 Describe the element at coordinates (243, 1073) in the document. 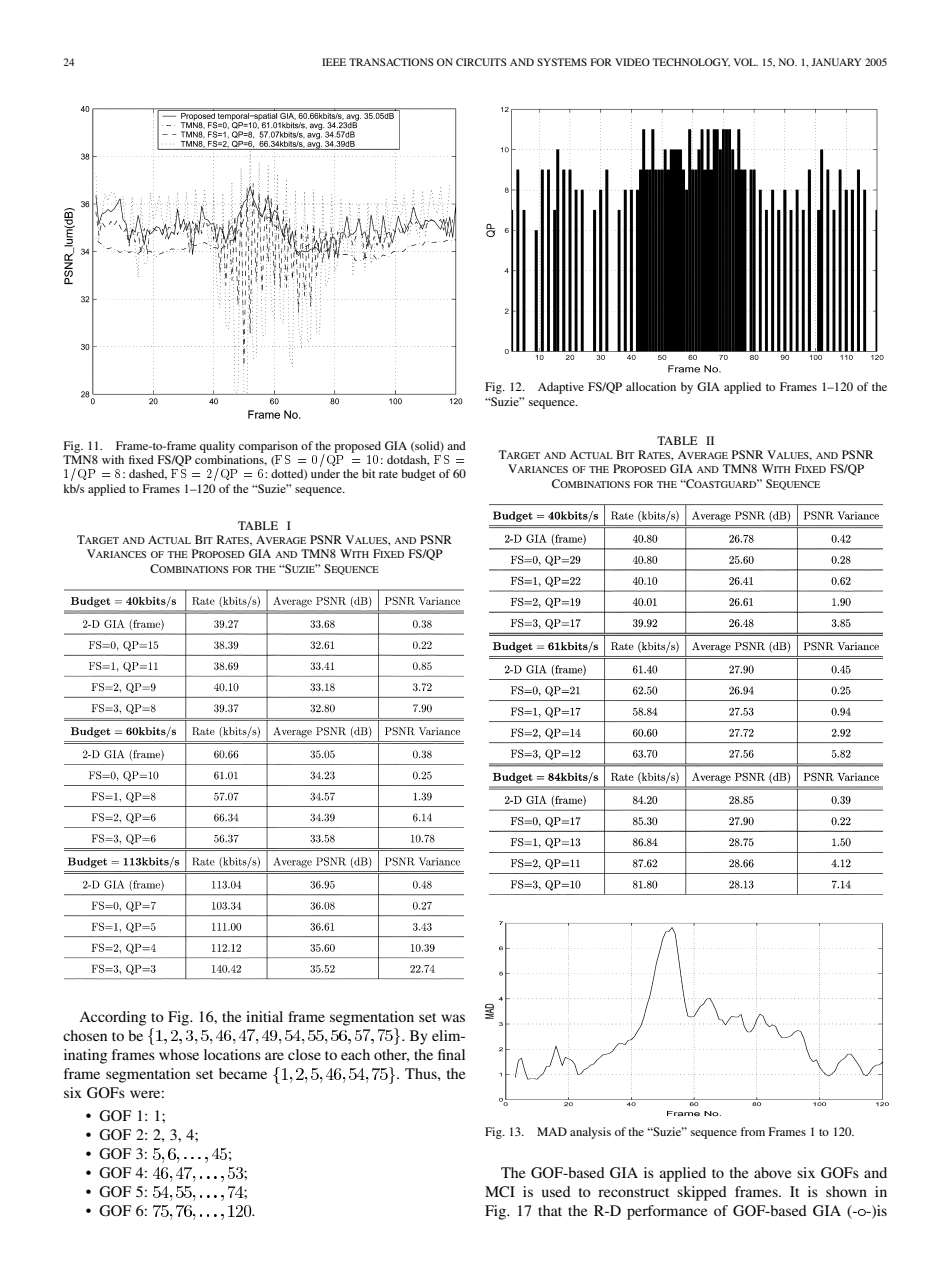

I see `became` at that location.
